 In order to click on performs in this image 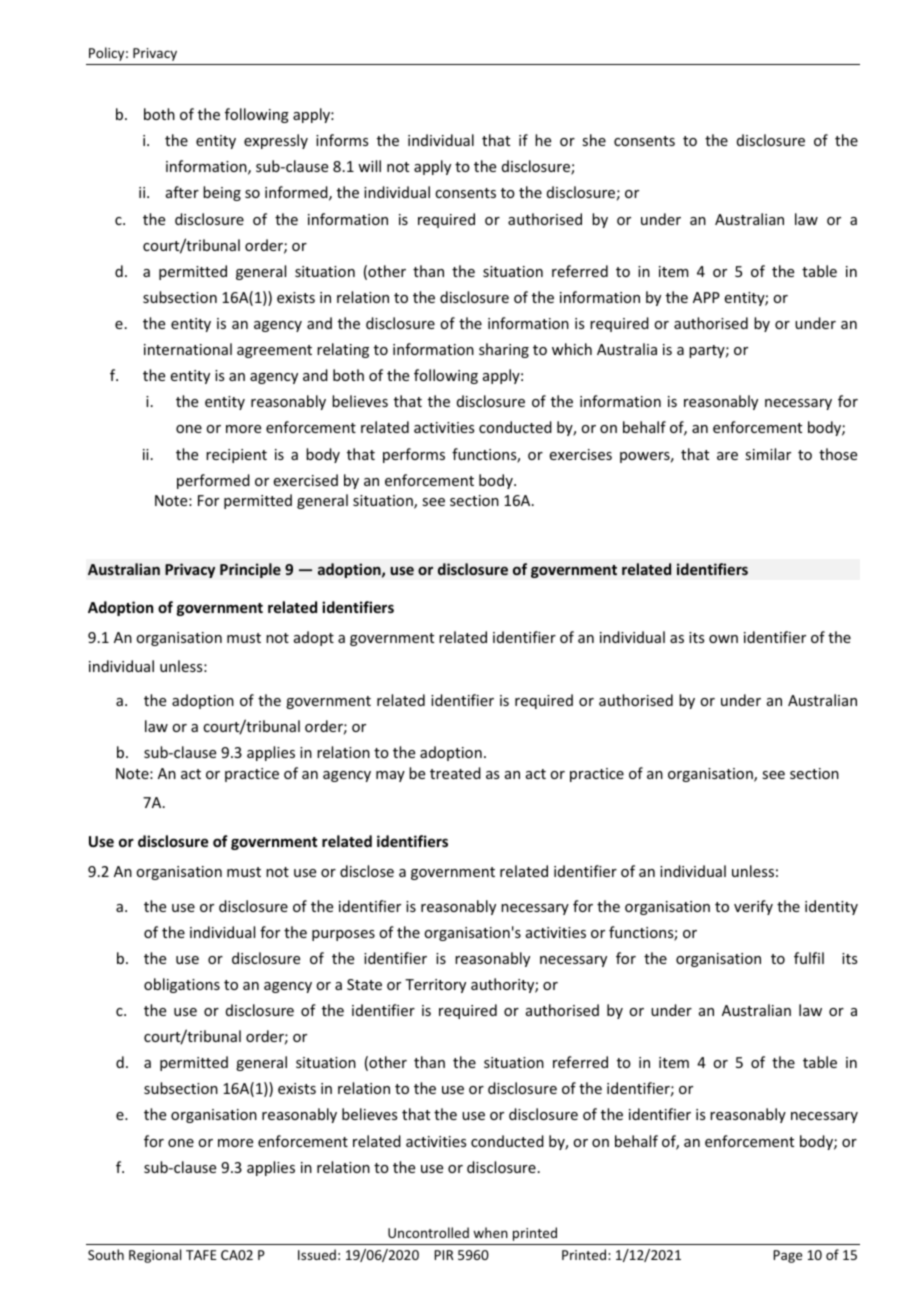, I will do `click(414, 455)`.
